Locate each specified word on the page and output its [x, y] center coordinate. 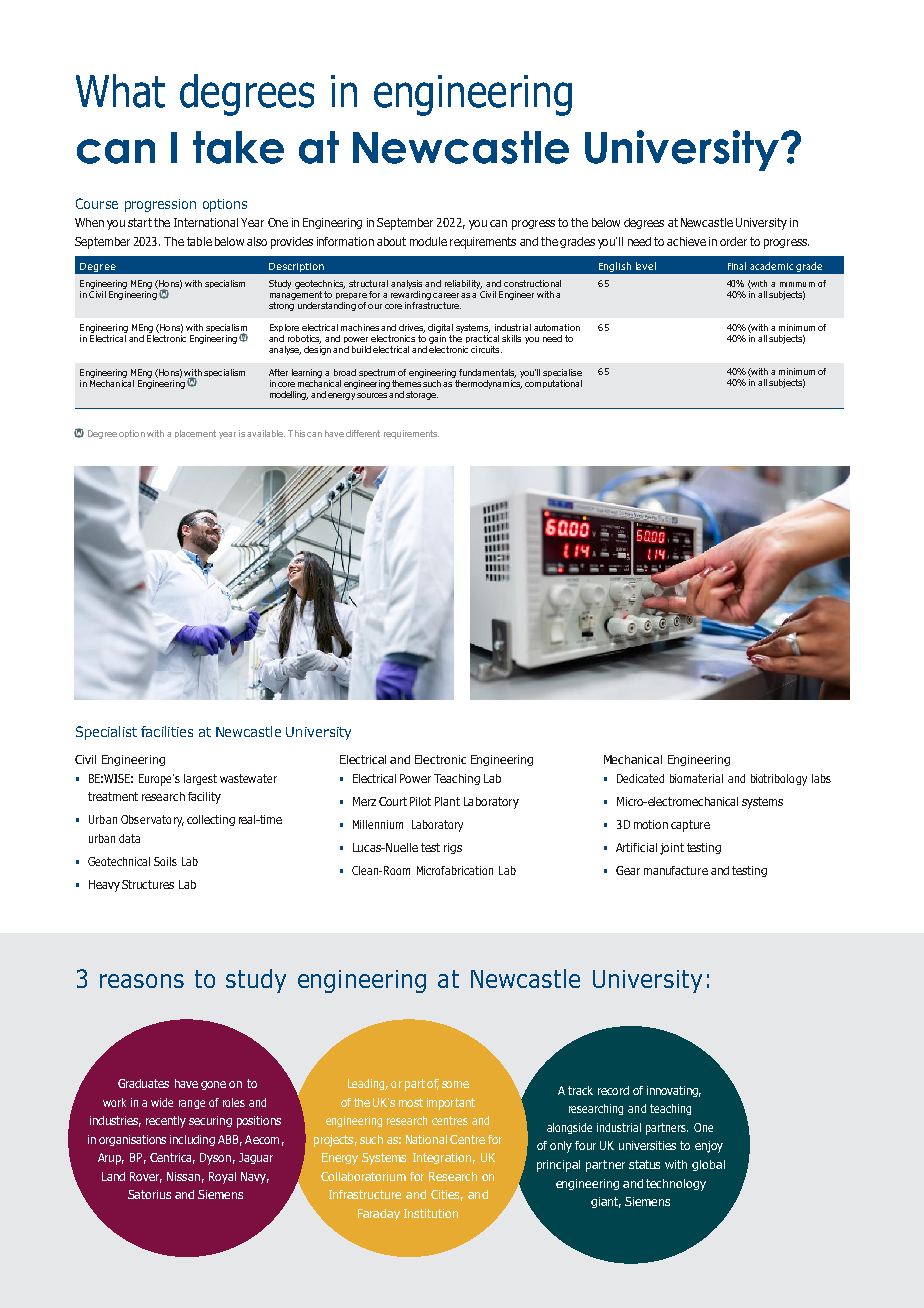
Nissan [183, 1176]
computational [553, 384]
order [733, 241]
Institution [431, 1213]
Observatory [152, 821]
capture [690, 826]
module [428, 241]
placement [195, 434]
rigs [453, 848]
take [238, 147]
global [708, 1165]
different [363, 433]
